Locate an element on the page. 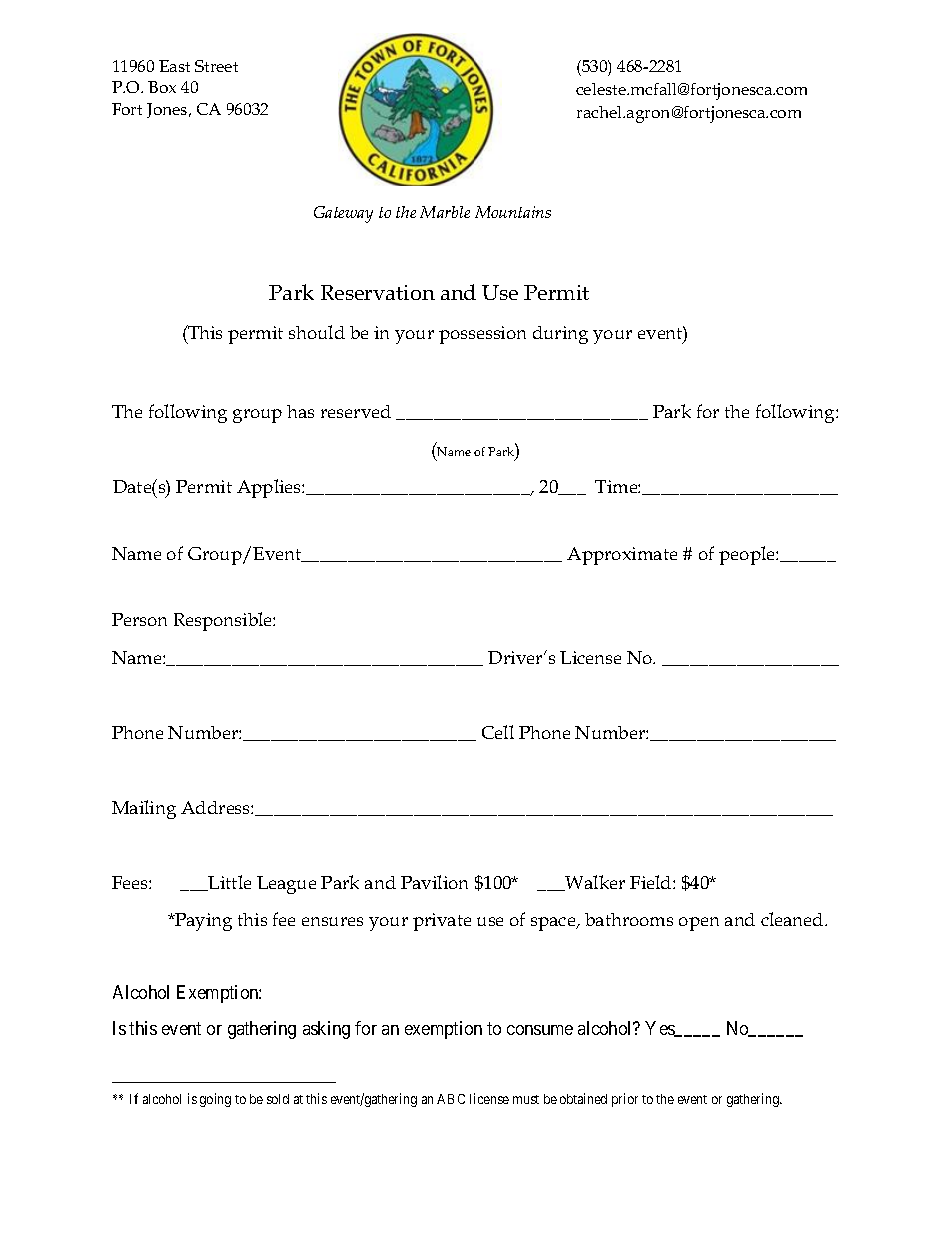 The width and height of the image is (952, 1233). going is located at coordinates (215, 1100).
